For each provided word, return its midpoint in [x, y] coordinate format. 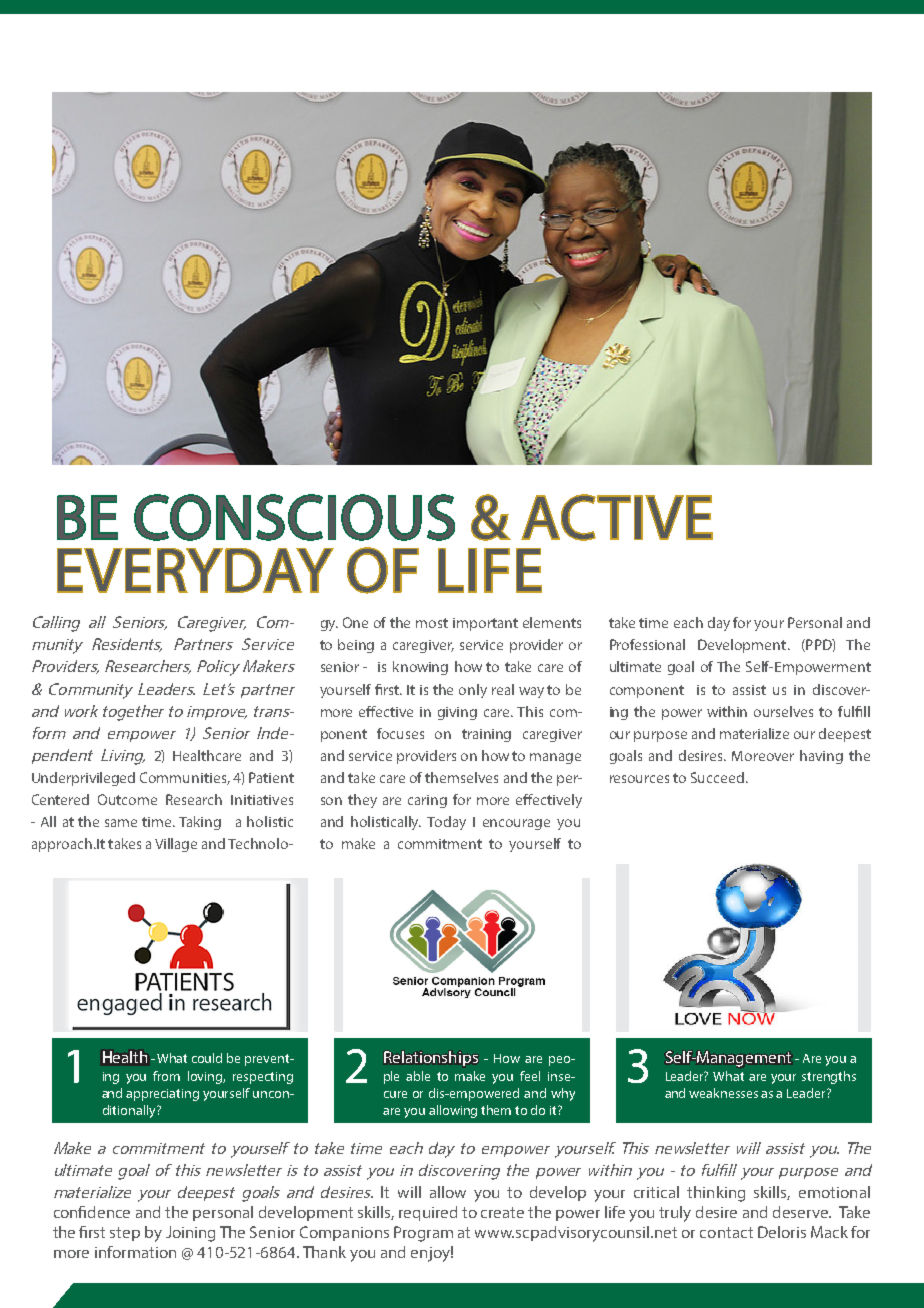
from [166, 1076]
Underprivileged [83, 779]
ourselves [783, 711]
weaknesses [723, 1093]
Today [446, 823]
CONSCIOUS [294, 517]
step [125, 1234]
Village [176, 845]
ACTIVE [617, 517]
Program [423, 1234]
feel [530, 1076]
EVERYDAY [195, 570]
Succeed [717, 777]
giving [457, 713]
